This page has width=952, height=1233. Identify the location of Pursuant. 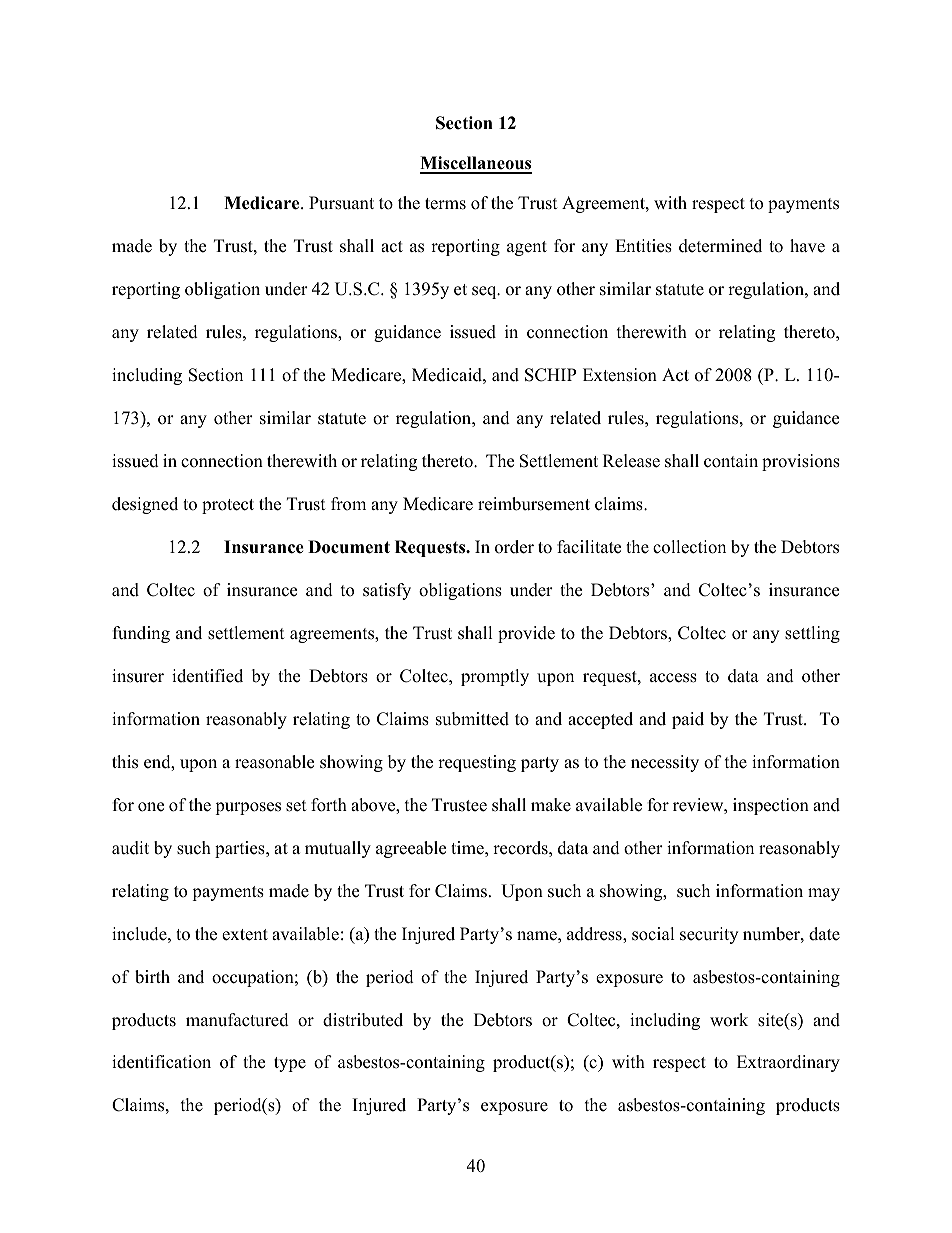
(341, 203).
